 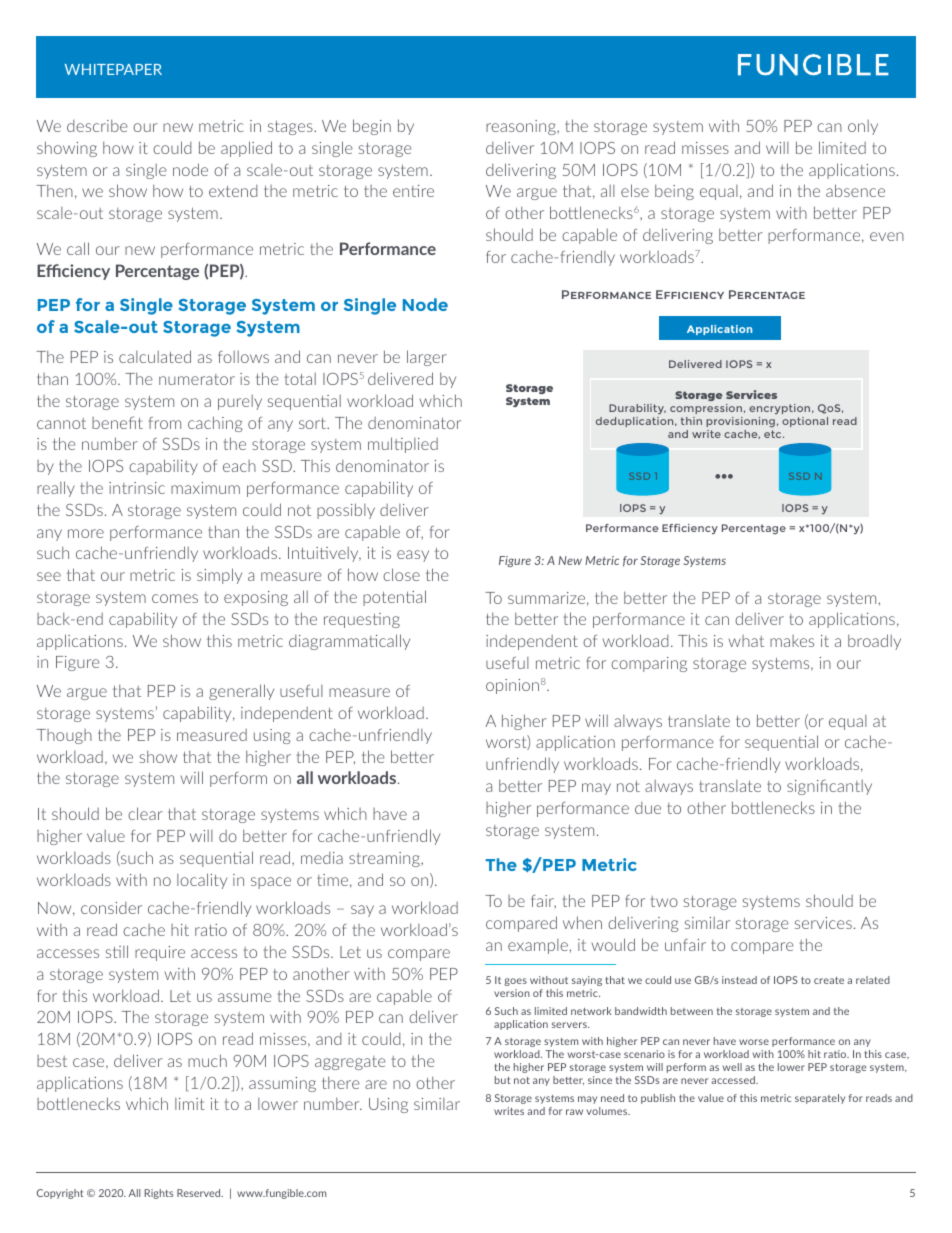 I want to click on reasoning, so click(x=522, y=127).
